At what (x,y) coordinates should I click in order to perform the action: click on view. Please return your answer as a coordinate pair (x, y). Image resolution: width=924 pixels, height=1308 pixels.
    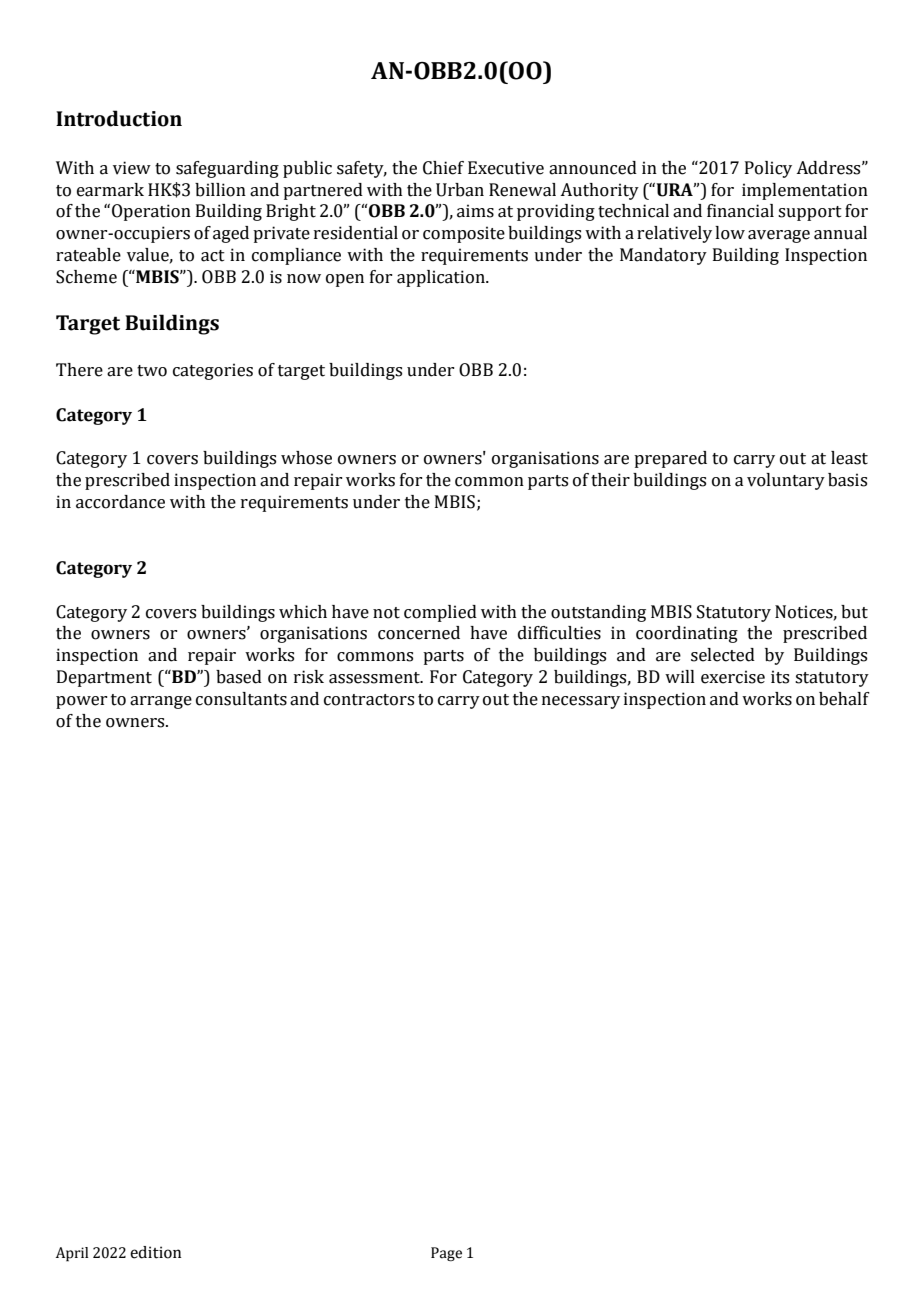
    Looking at the image, I should click on (132, 168).
